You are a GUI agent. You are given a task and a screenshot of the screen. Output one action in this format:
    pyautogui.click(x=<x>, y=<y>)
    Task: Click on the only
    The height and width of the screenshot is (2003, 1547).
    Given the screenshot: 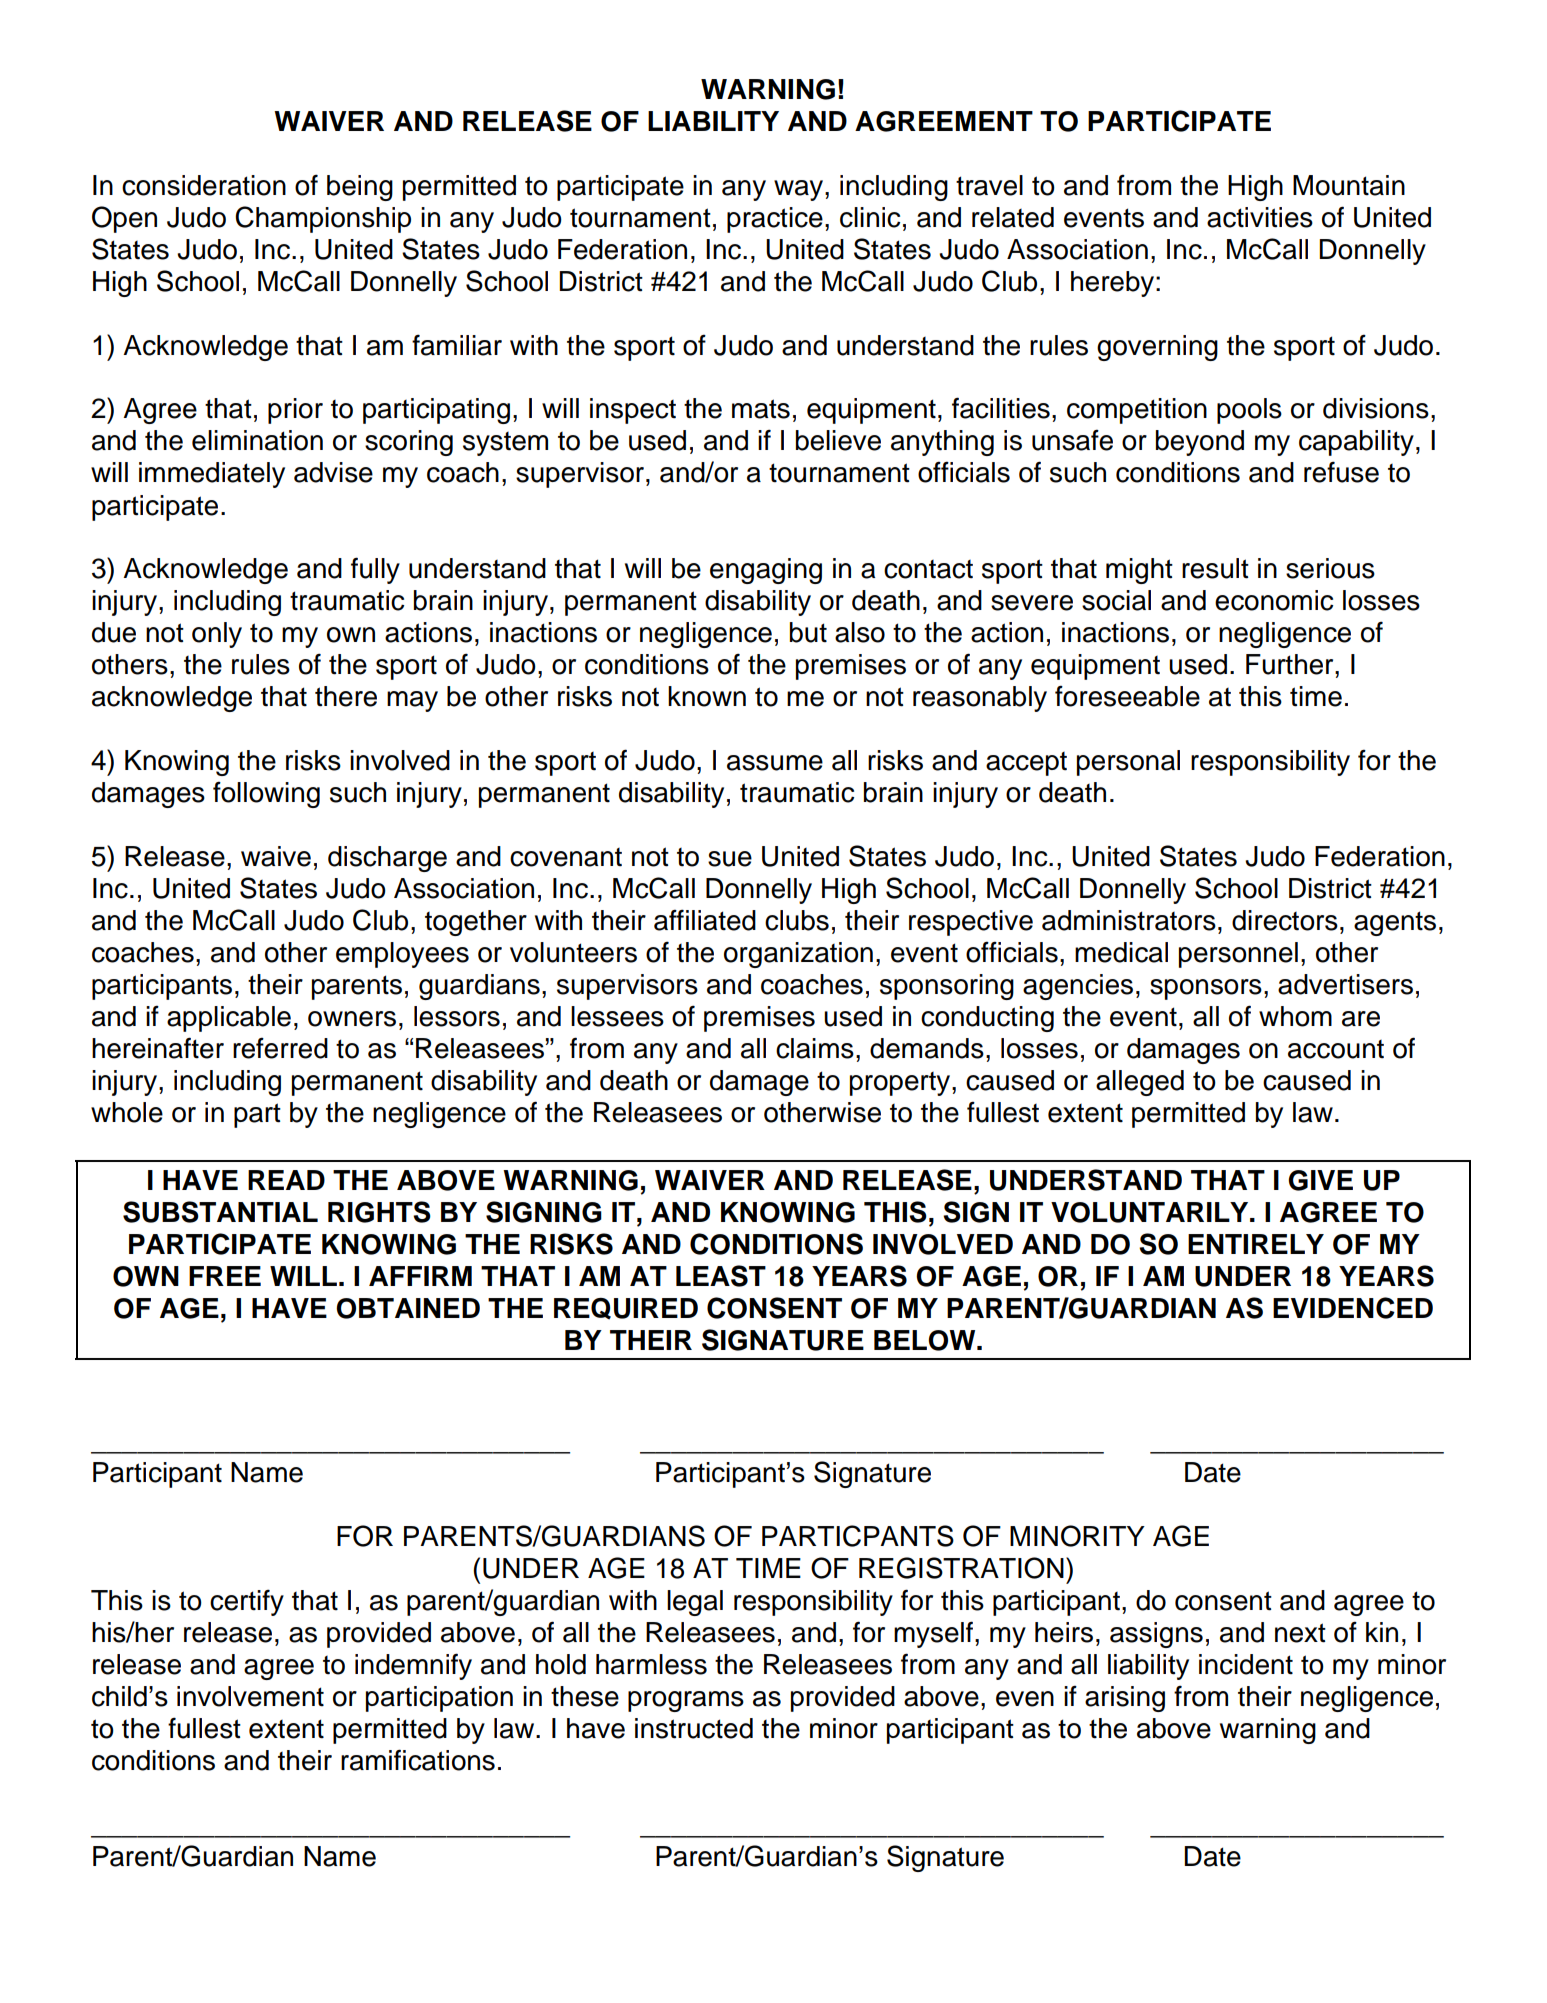 What is the action you would take?
    pyautogui.click(x=217, y=635)
